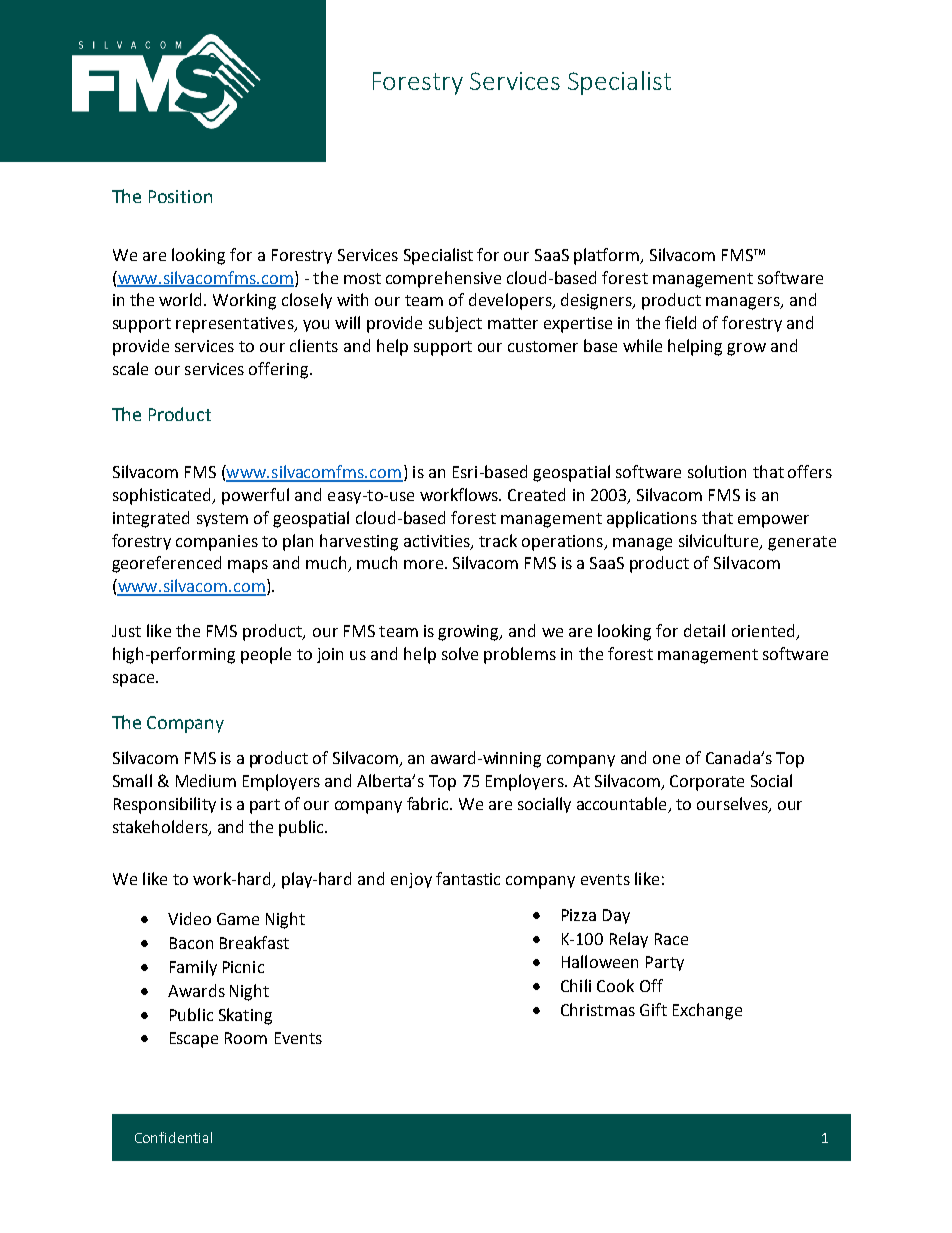 This page has height=1233, width=952. What do you see at coordinates (707, 1011) in the page?
I see `Exchange` at bounding box center [707, 1011].
